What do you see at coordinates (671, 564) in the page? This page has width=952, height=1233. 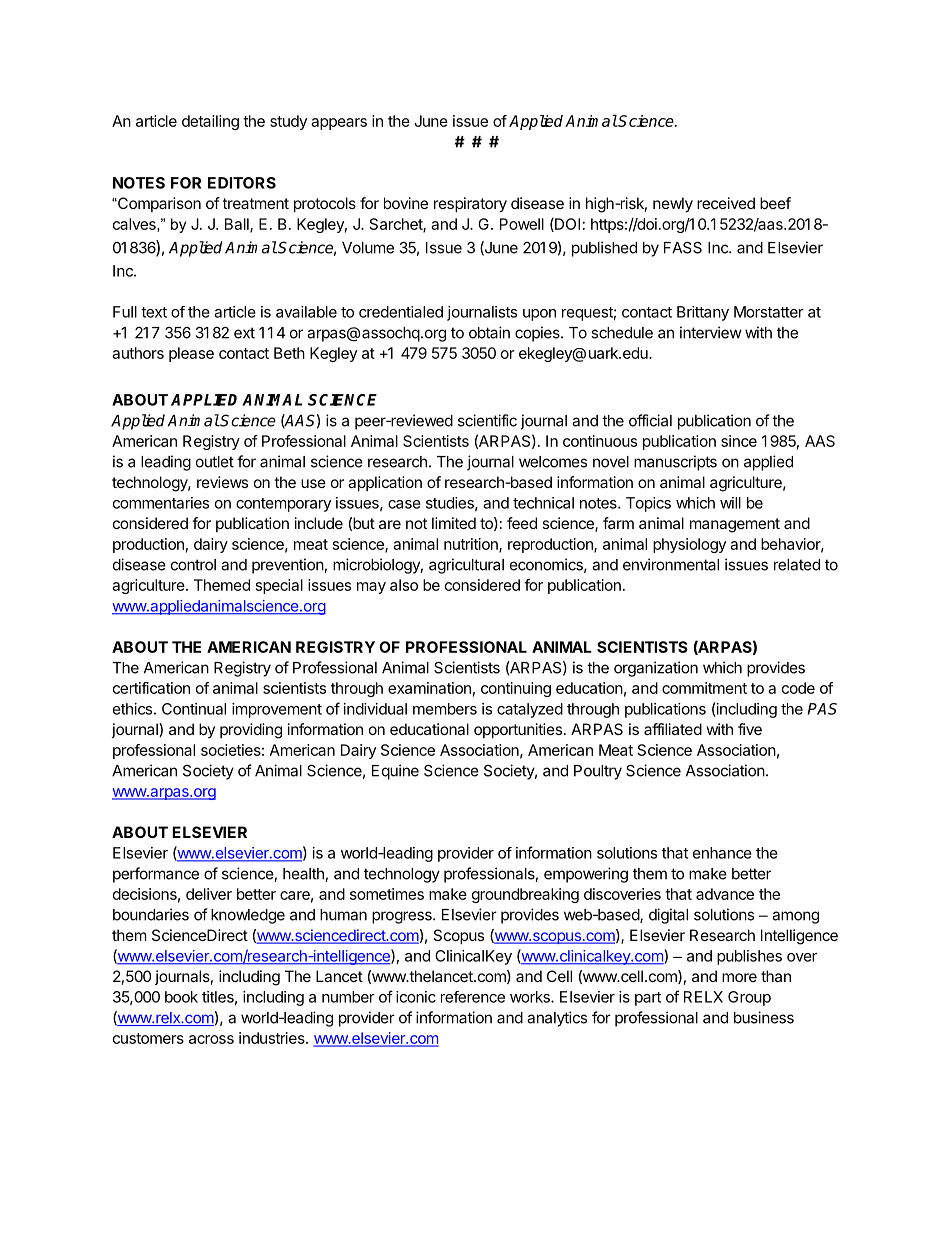 I see `environmental` at bounding box center [671, 564].
